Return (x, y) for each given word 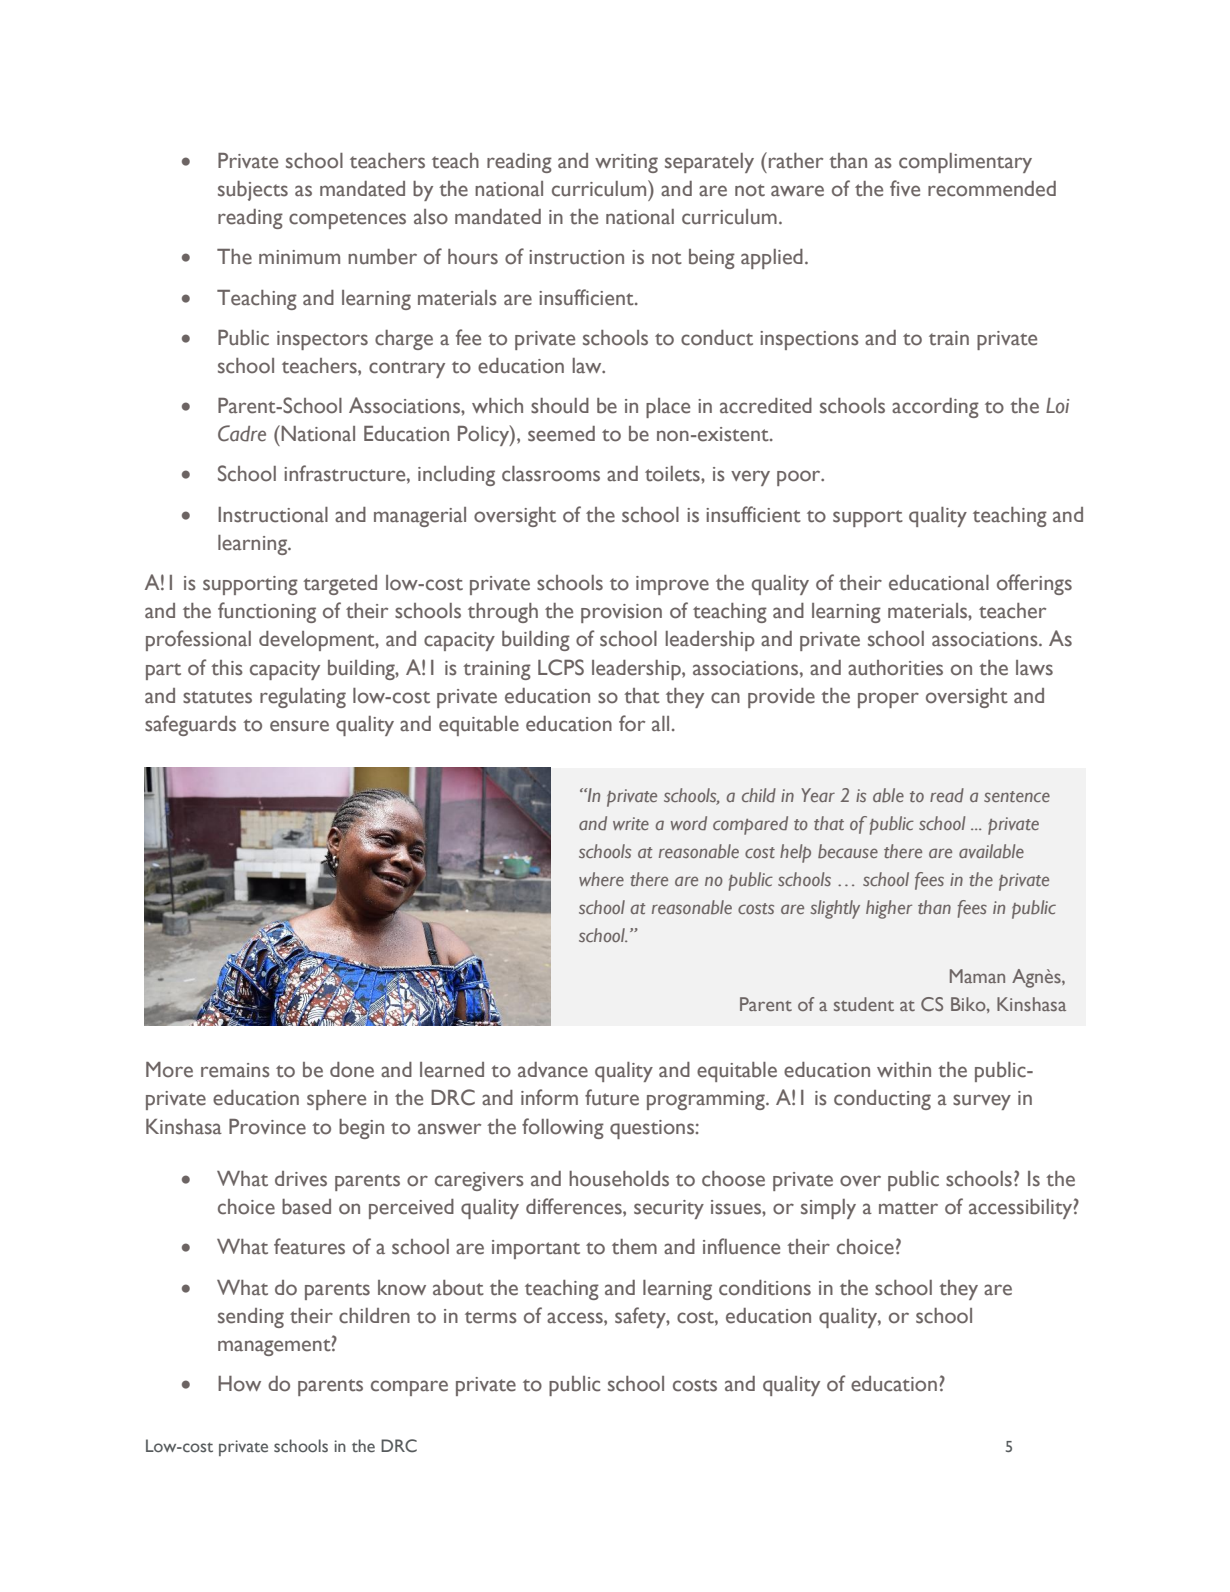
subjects (253, 191)
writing (626, 163)
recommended (992, 189)
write (631, 823)
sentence (1017, 796)
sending (251, 1318)
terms (491, 1317)
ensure (299, 726)
